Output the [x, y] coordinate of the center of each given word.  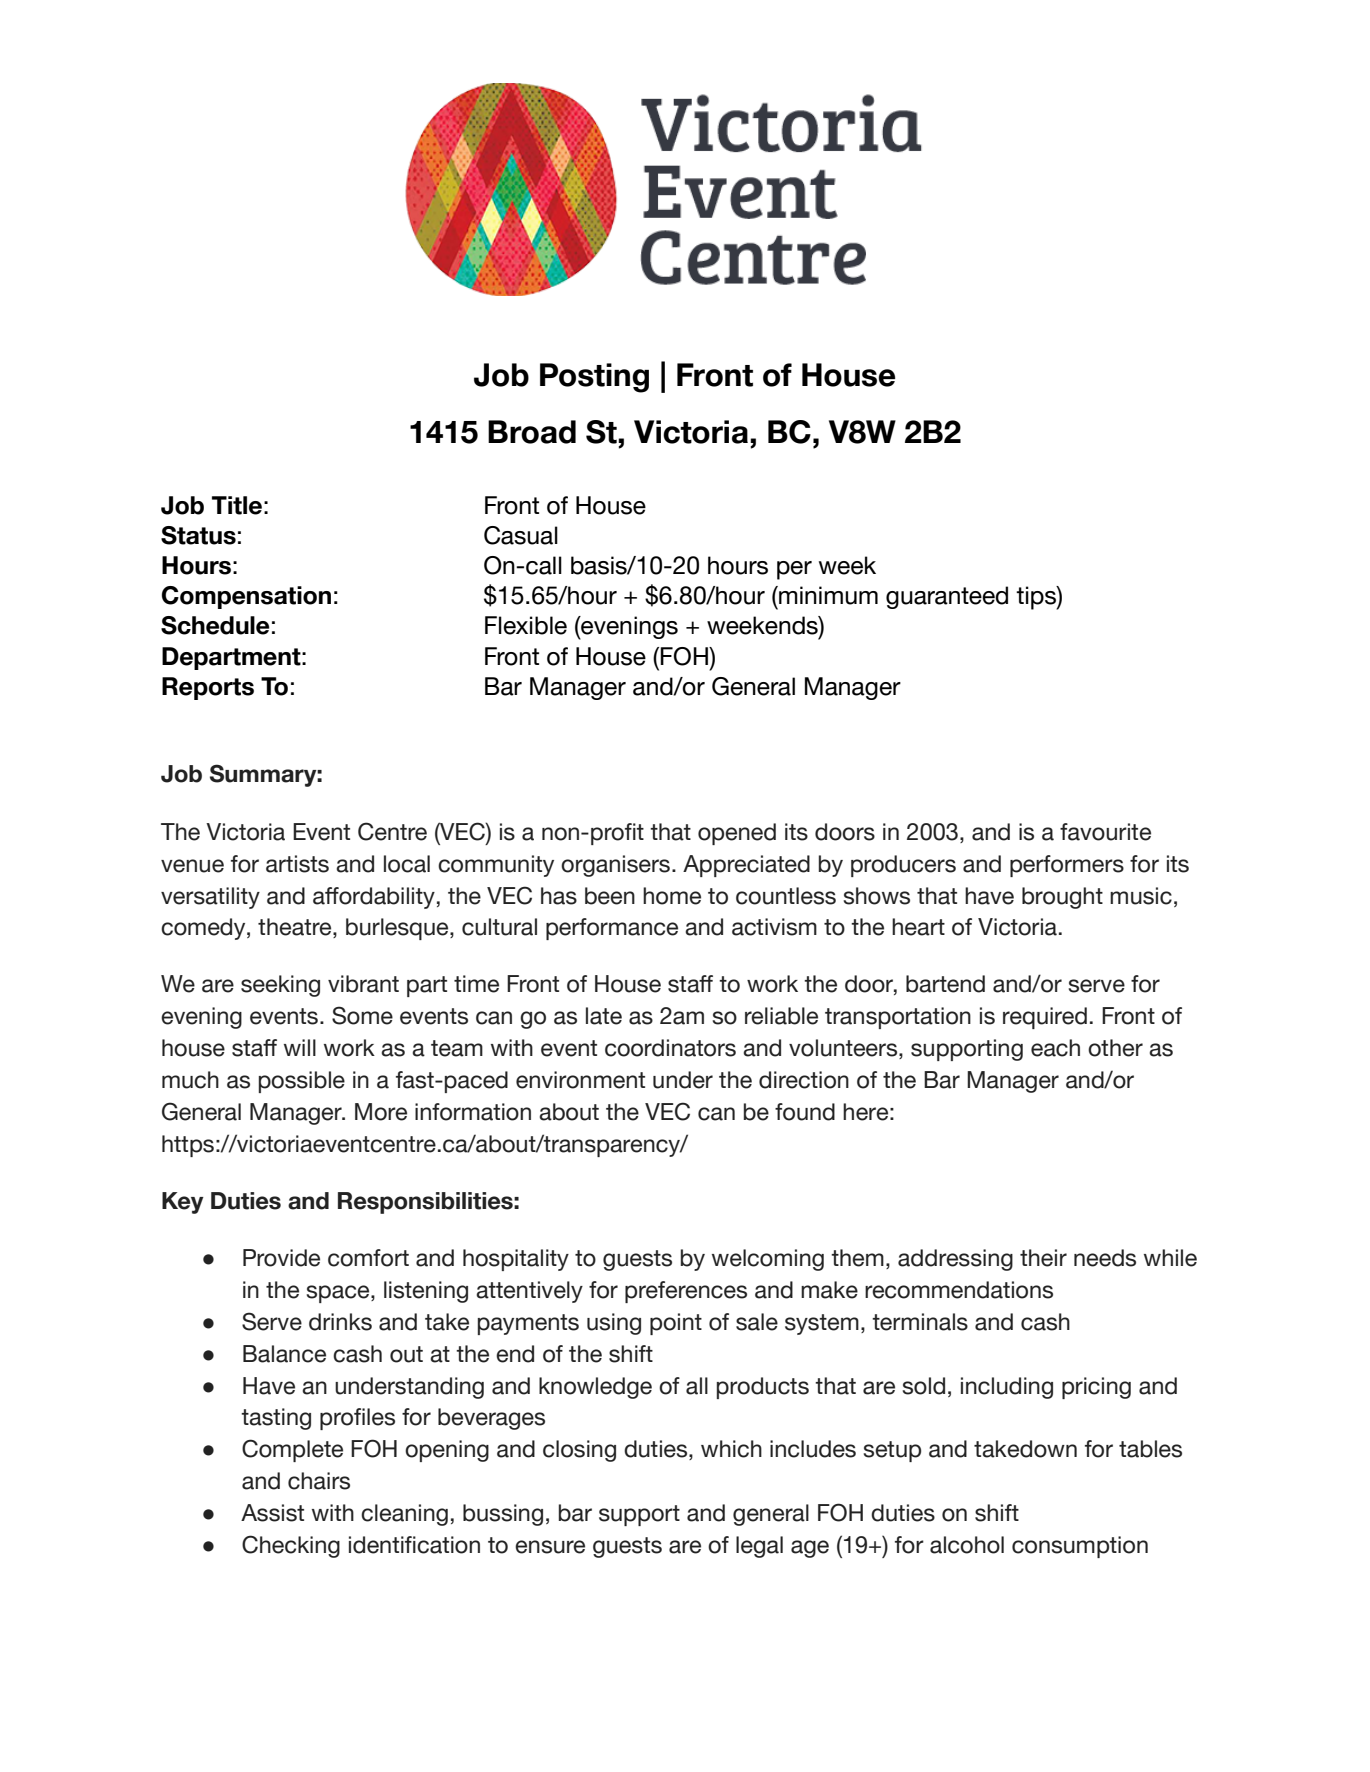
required [1045, 1018]
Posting [594, 378]
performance [612, 929]
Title [237, 505]
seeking [280, 986]
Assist [272, 1513]
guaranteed [947, 597]
